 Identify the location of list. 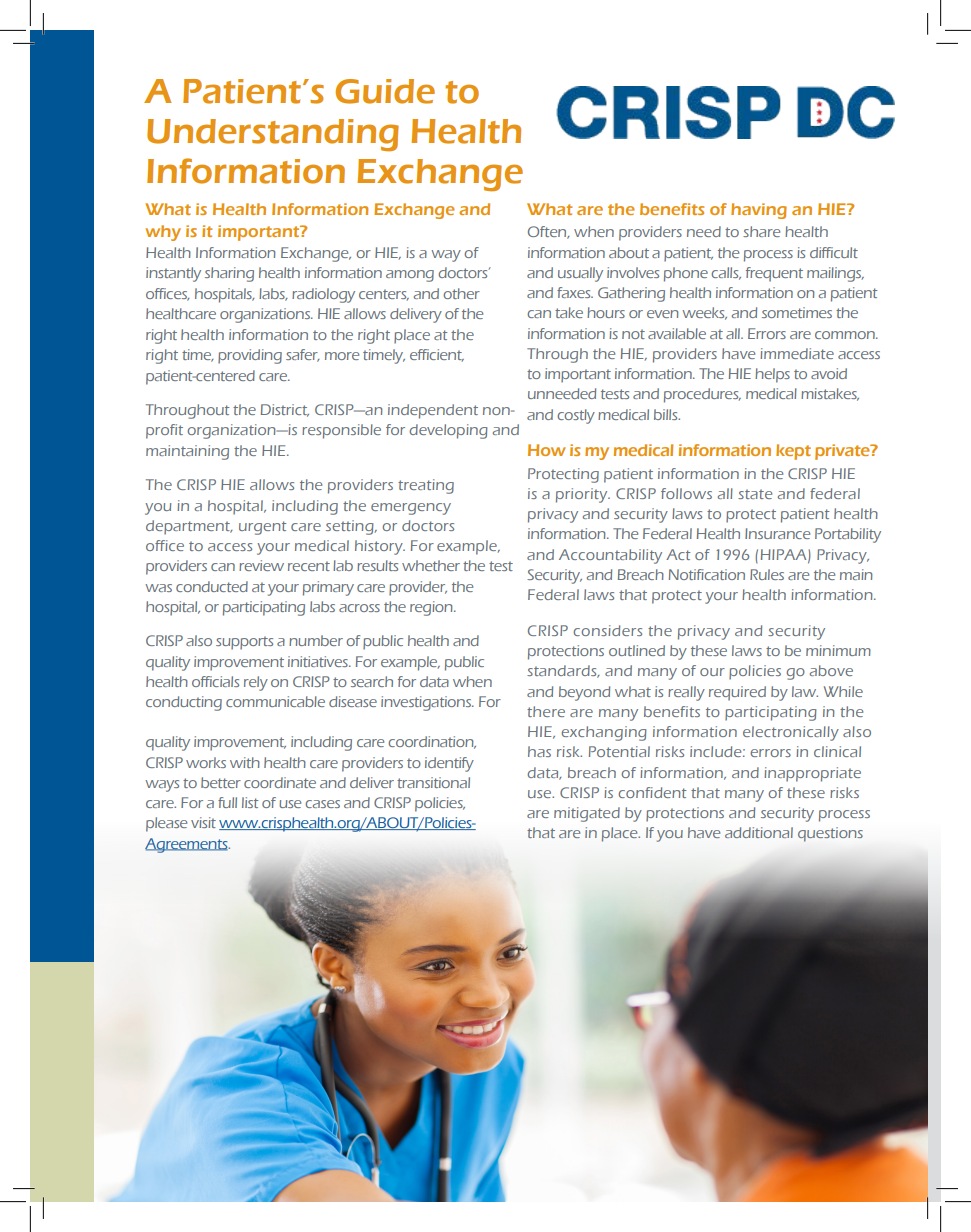
(250, 802).
